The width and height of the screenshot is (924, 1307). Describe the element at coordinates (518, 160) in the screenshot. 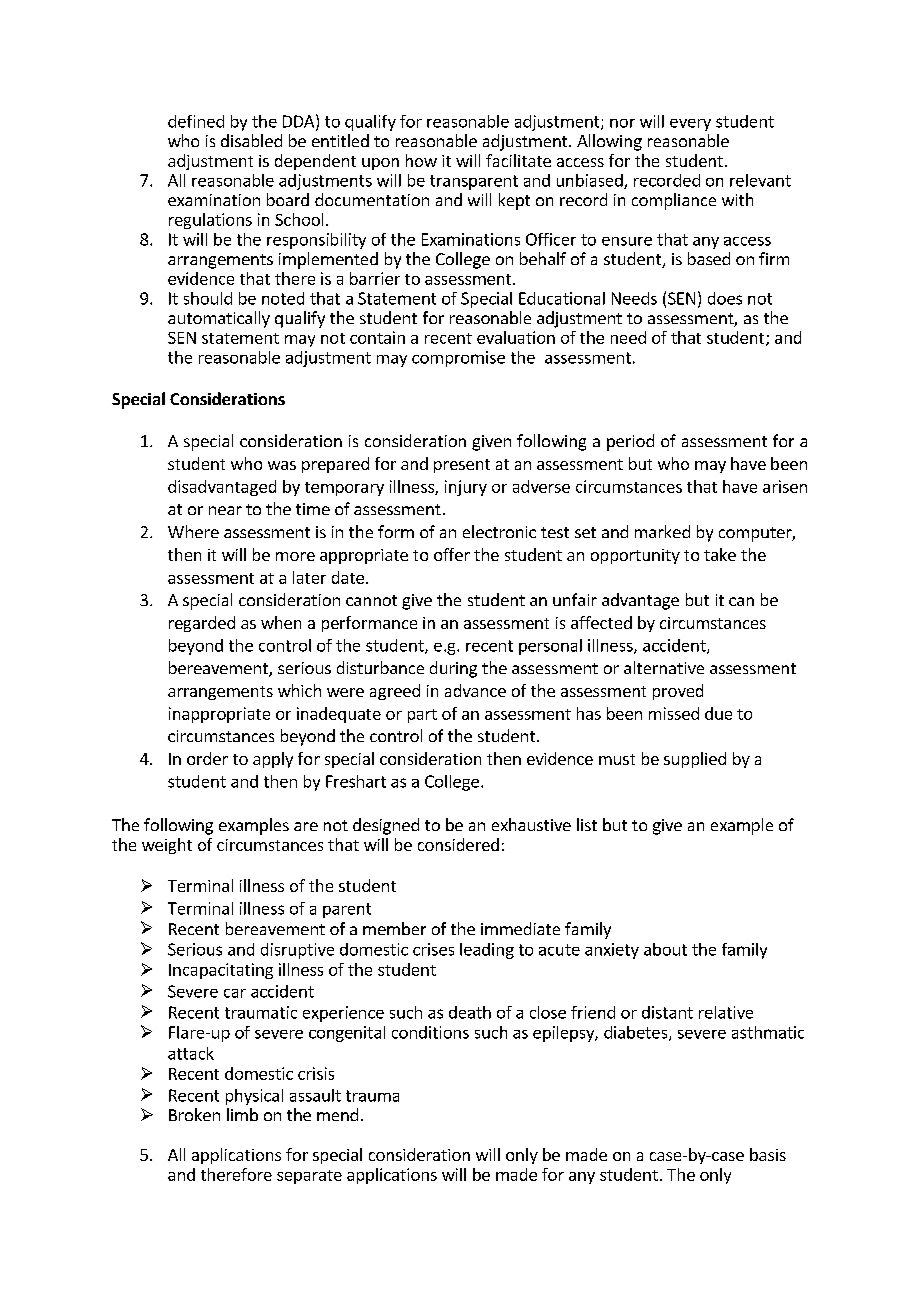

I see `facilitate` at that location.
